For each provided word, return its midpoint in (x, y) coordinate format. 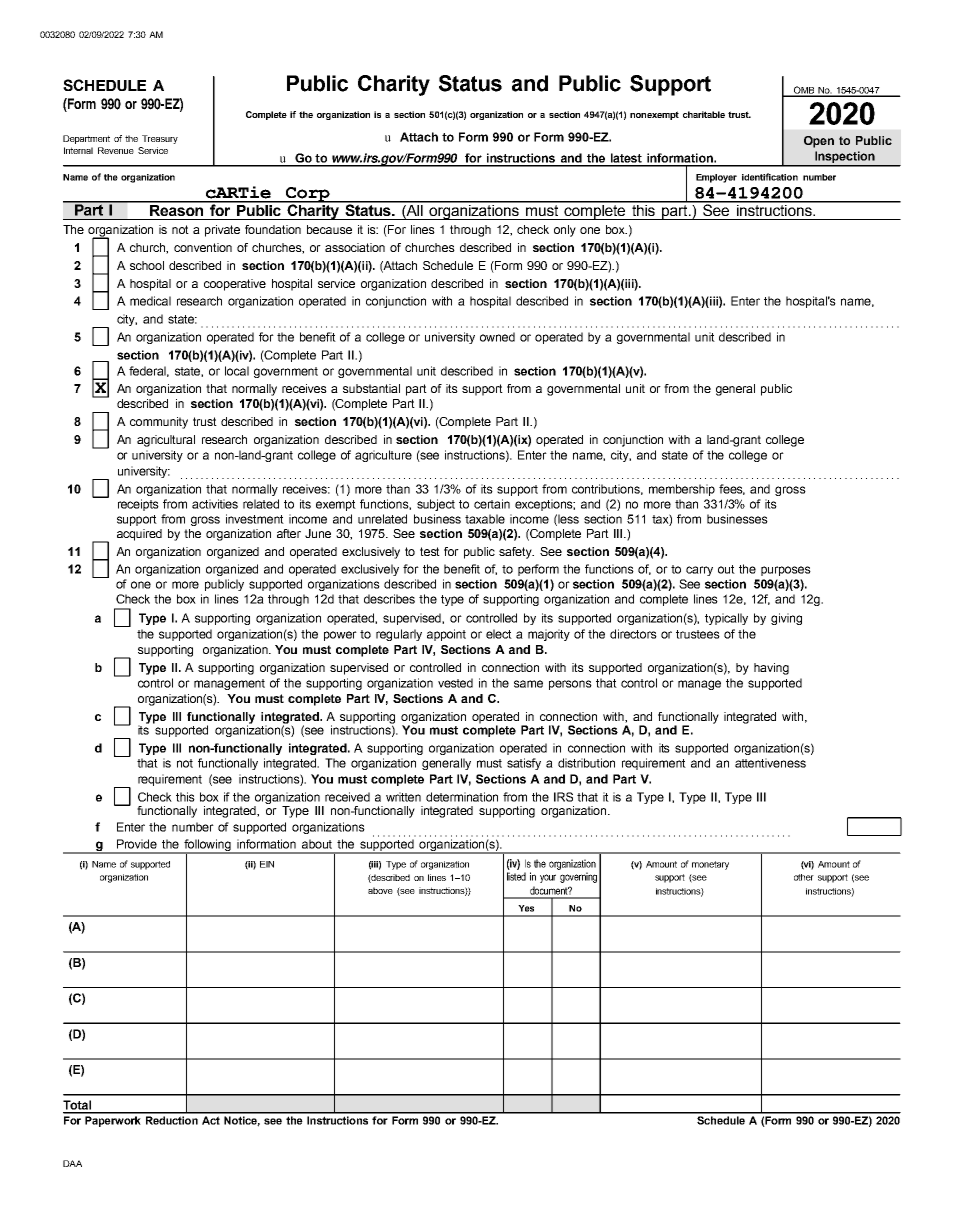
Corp (308, 195)
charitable (704, 114)
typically (726, 619)
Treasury (160, 139)
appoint (446, 635)
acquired (139, 535)
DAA (72, 1163)
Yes (526, 908)
